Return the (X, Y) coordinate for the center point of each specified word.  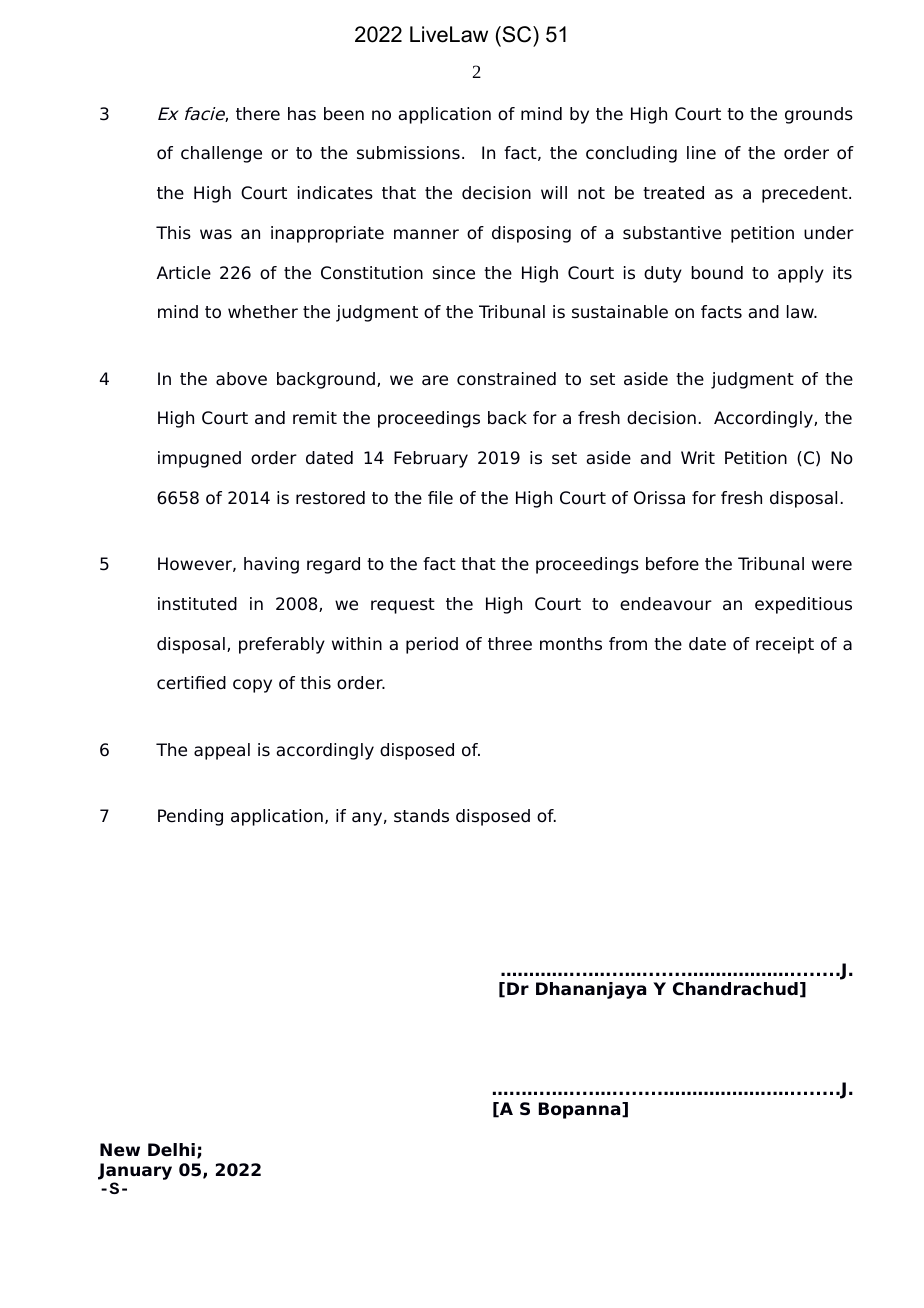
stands (421, 816)
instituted (197, 604)
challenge (221, 154)
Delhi (171, 1150)
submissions (408, 153)
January (135, 1173)
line (701, 153)
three (510, 644)
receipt (785, 645)
